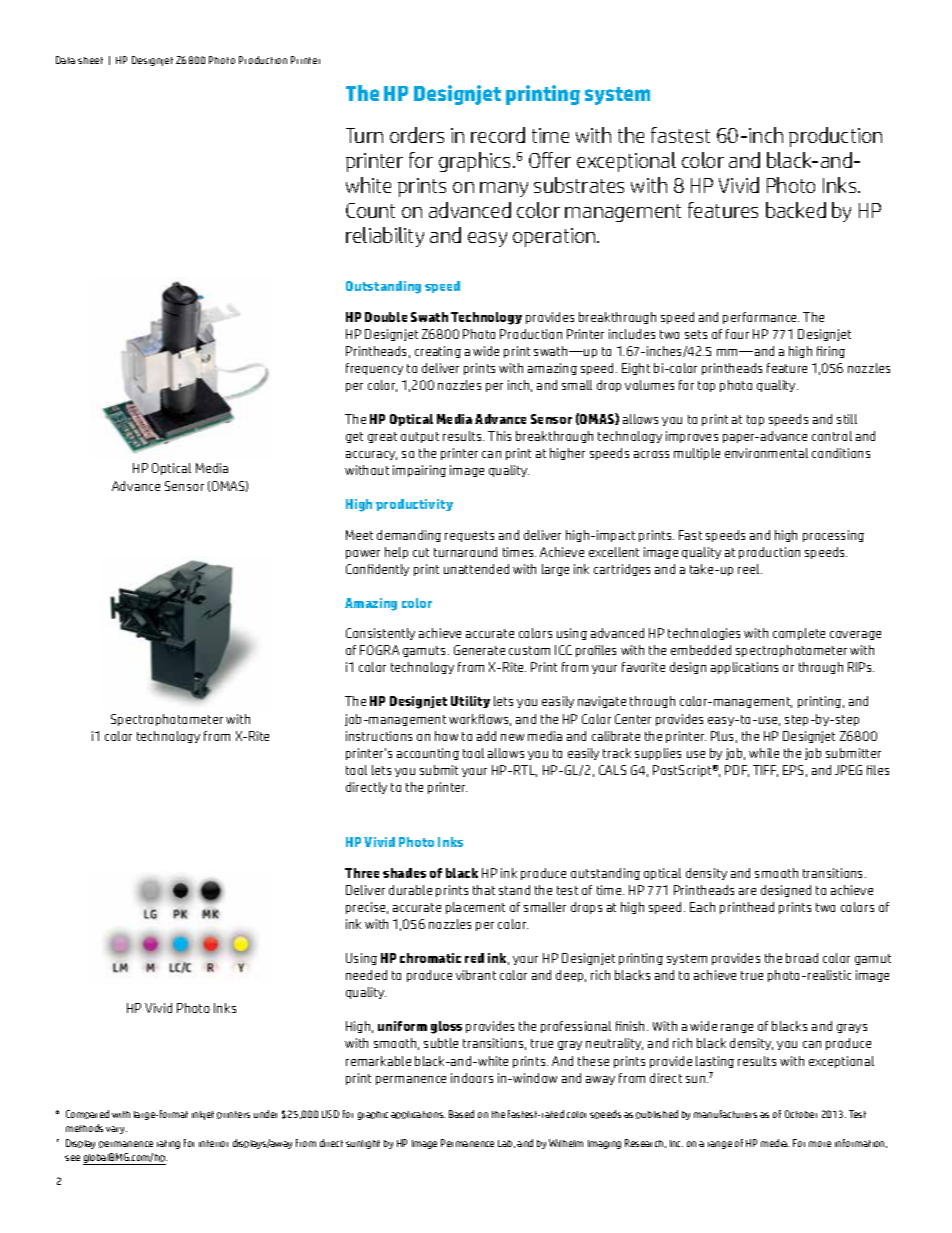 The height and width of the screenshot is (1233, 952). What do you see at coordinates (359, 535) in the screenshot?
I see `Meet` at bounding box center [359, 535].
